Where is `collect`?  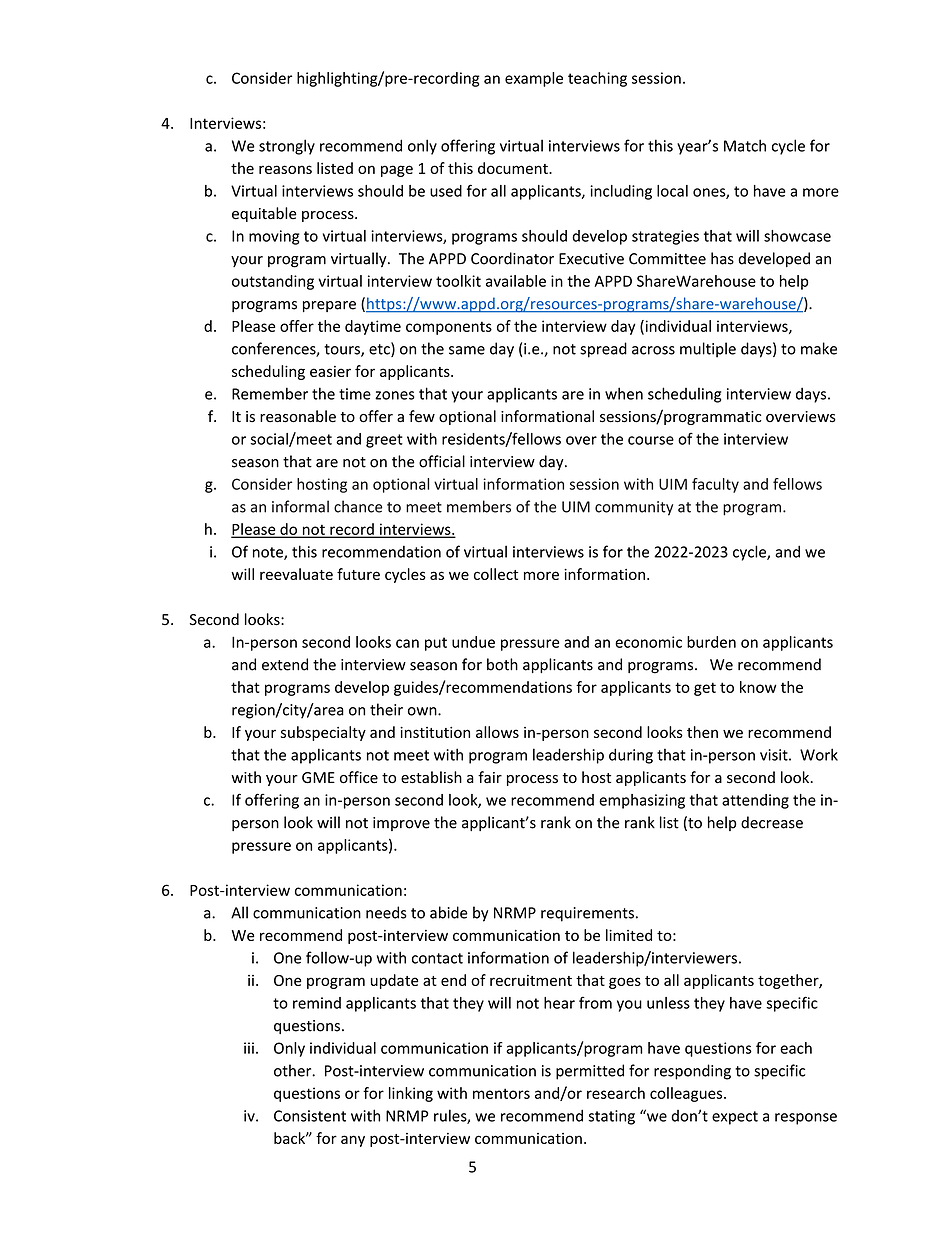 collect is located at coordinates (496, 574).
